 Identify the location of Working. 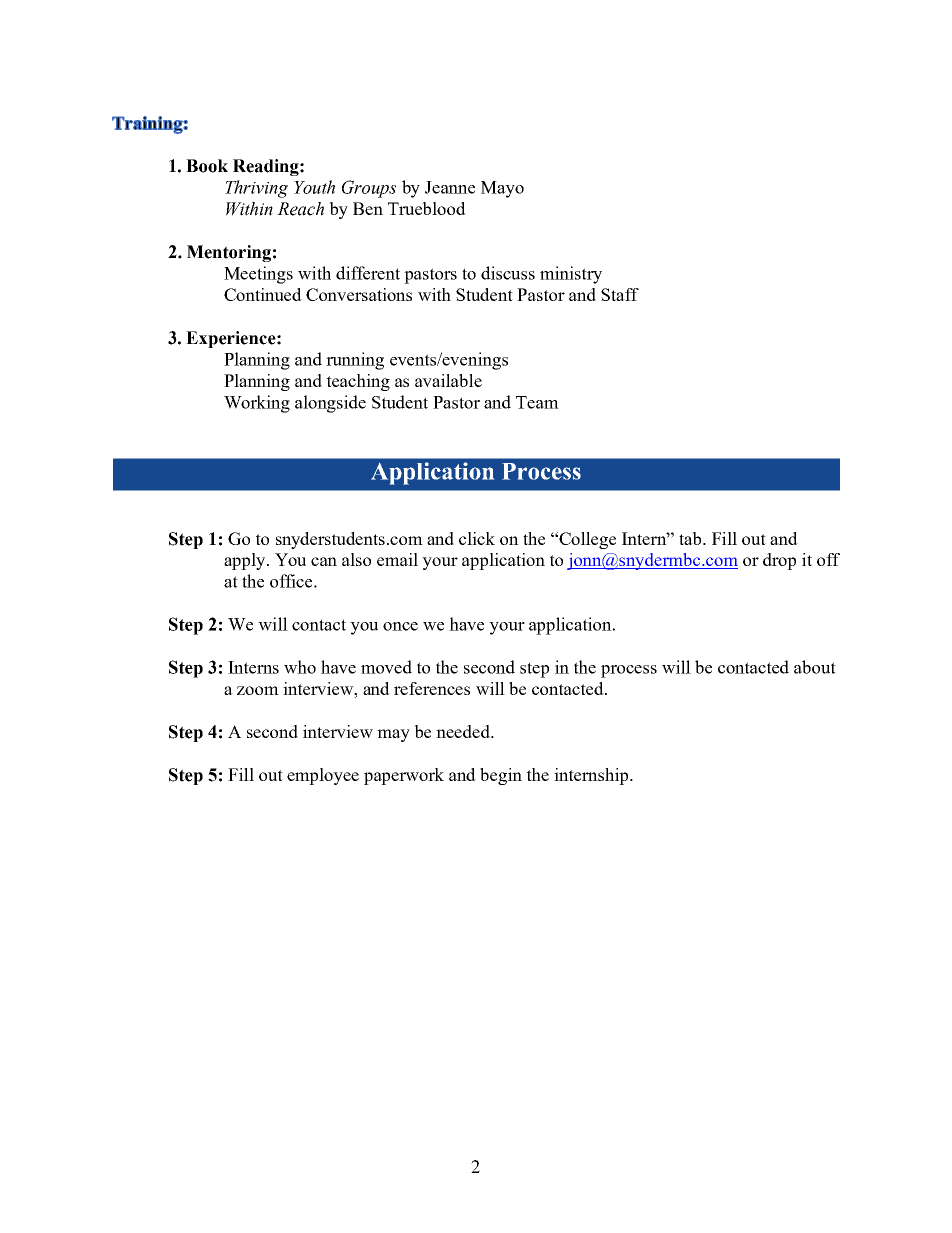
(257, 404).
